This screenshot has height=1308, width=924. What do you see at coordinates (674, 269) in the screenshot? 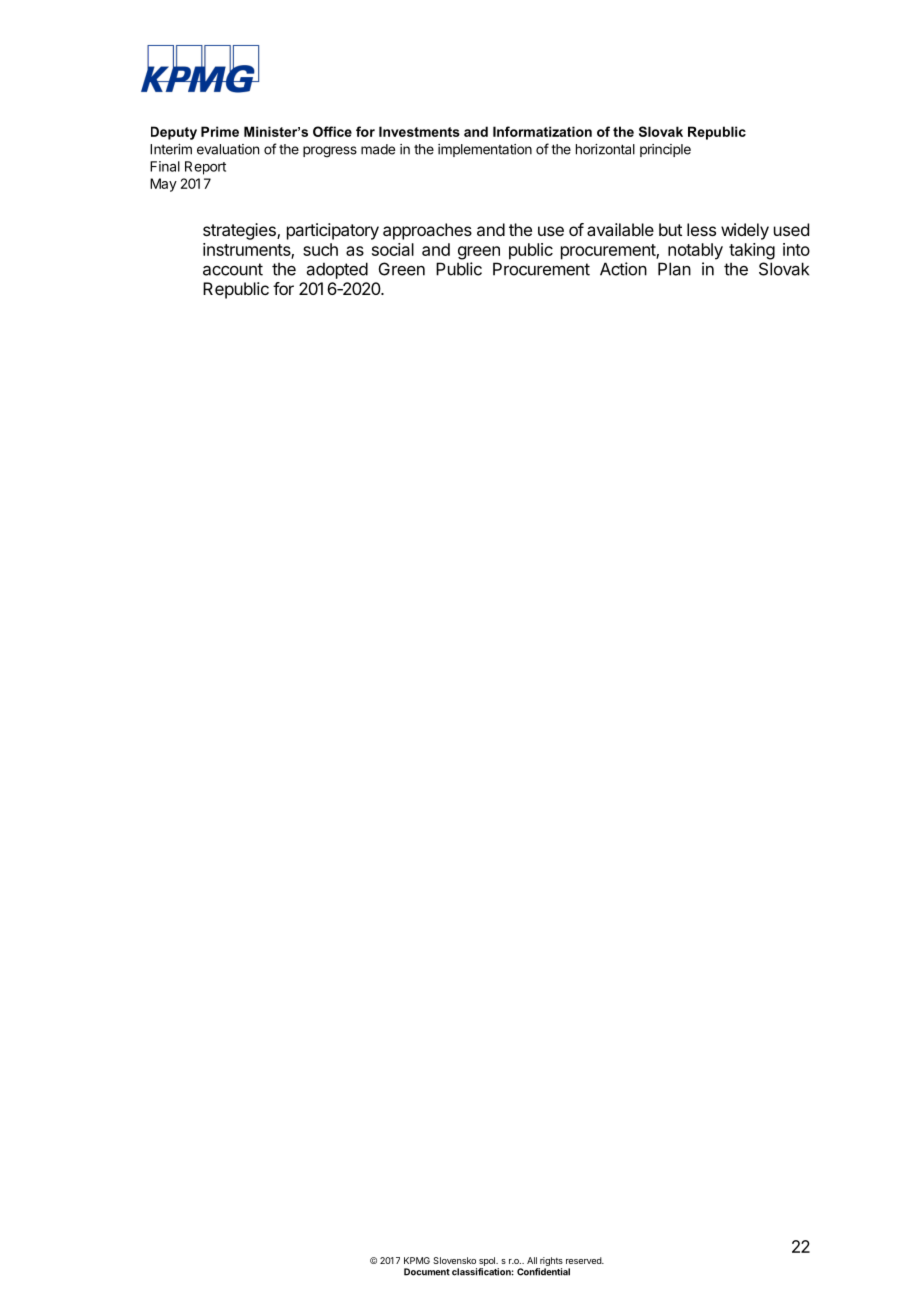
I see `Plan` at bounding box center [674, 269].
